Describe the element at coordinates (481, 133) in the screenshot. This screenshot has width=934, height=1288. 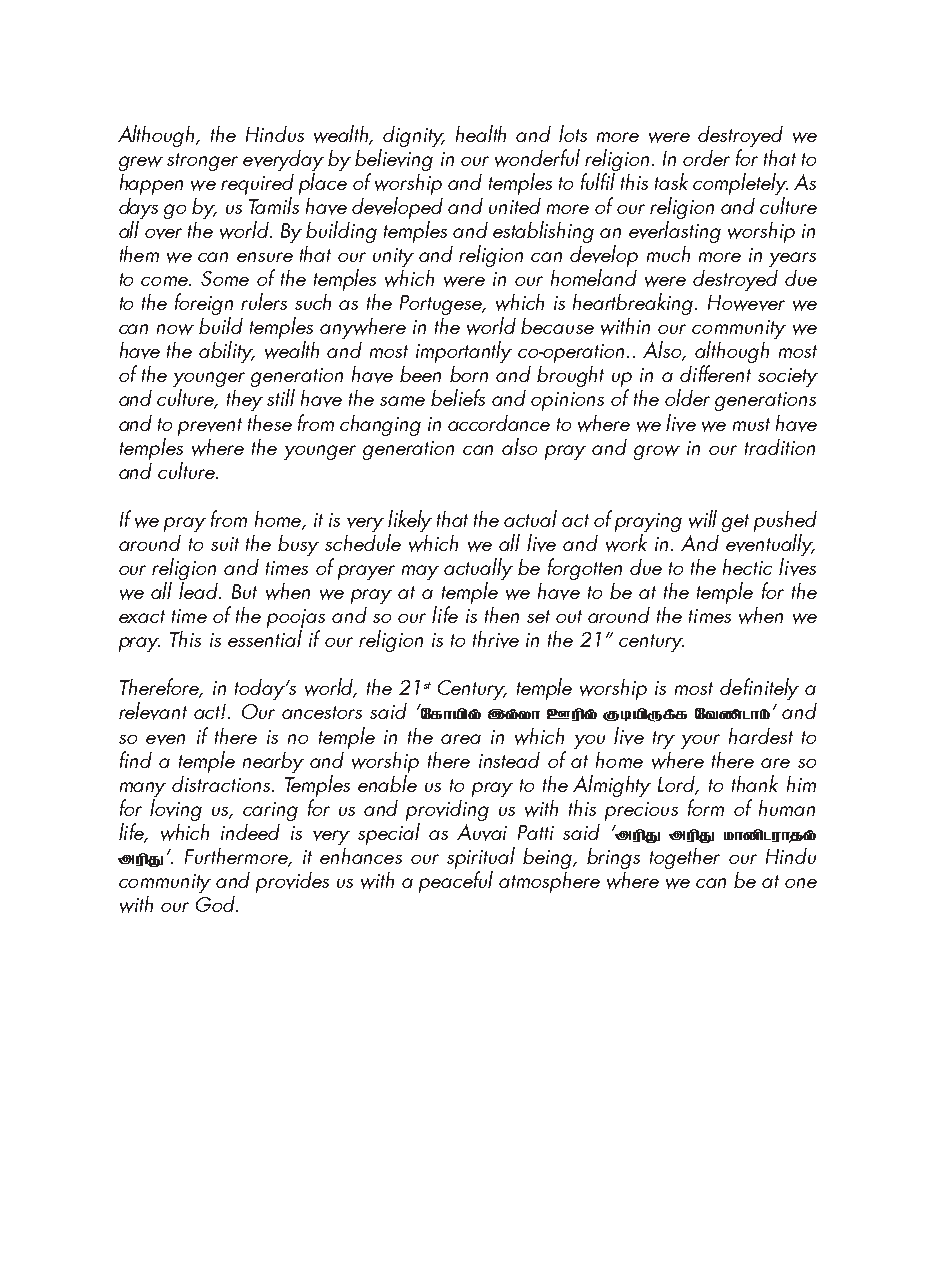
I see `health` at that location.
